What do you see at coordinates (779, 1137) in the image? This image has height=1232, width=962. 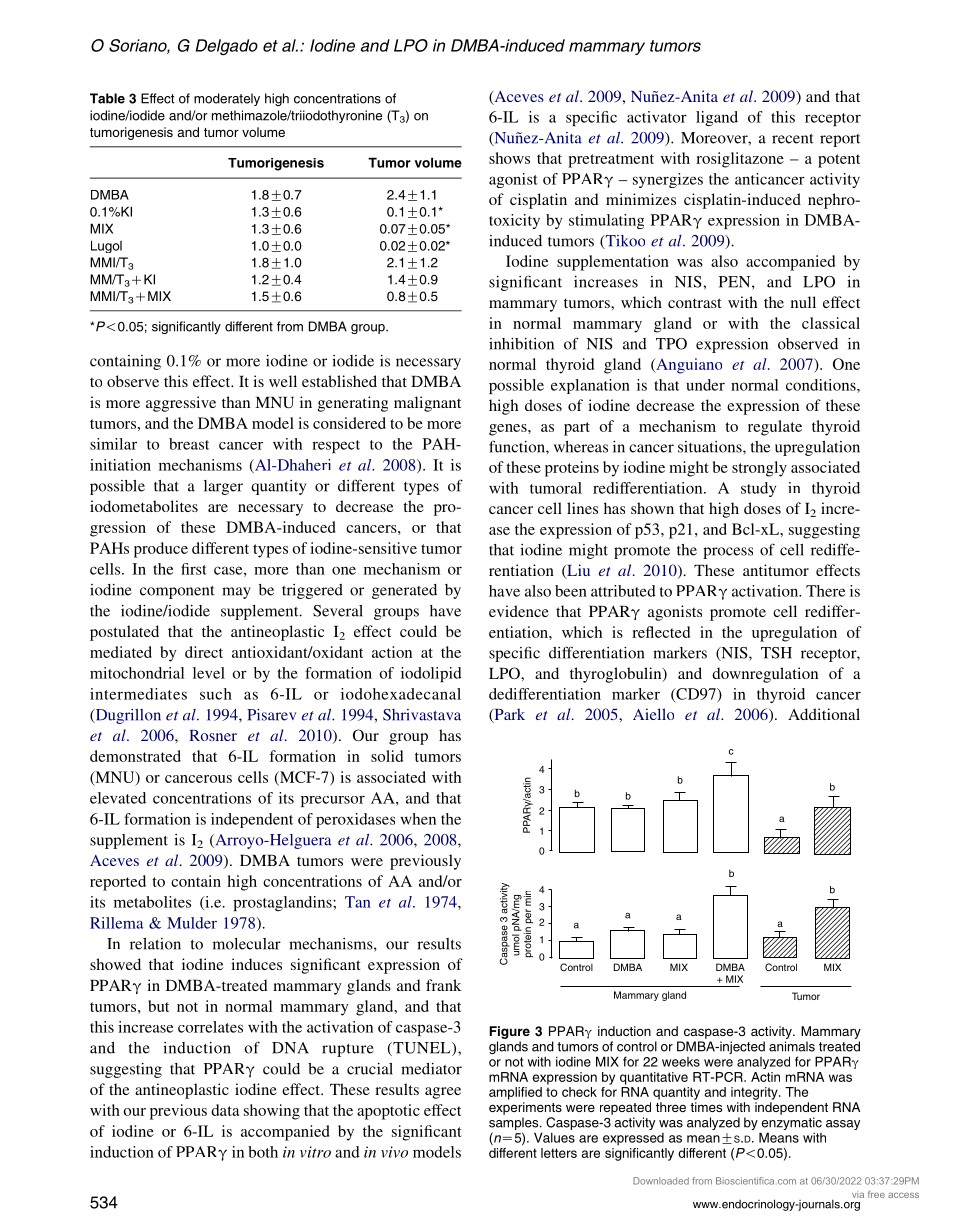 I see `Means` at bounding box center [779, 1137].
